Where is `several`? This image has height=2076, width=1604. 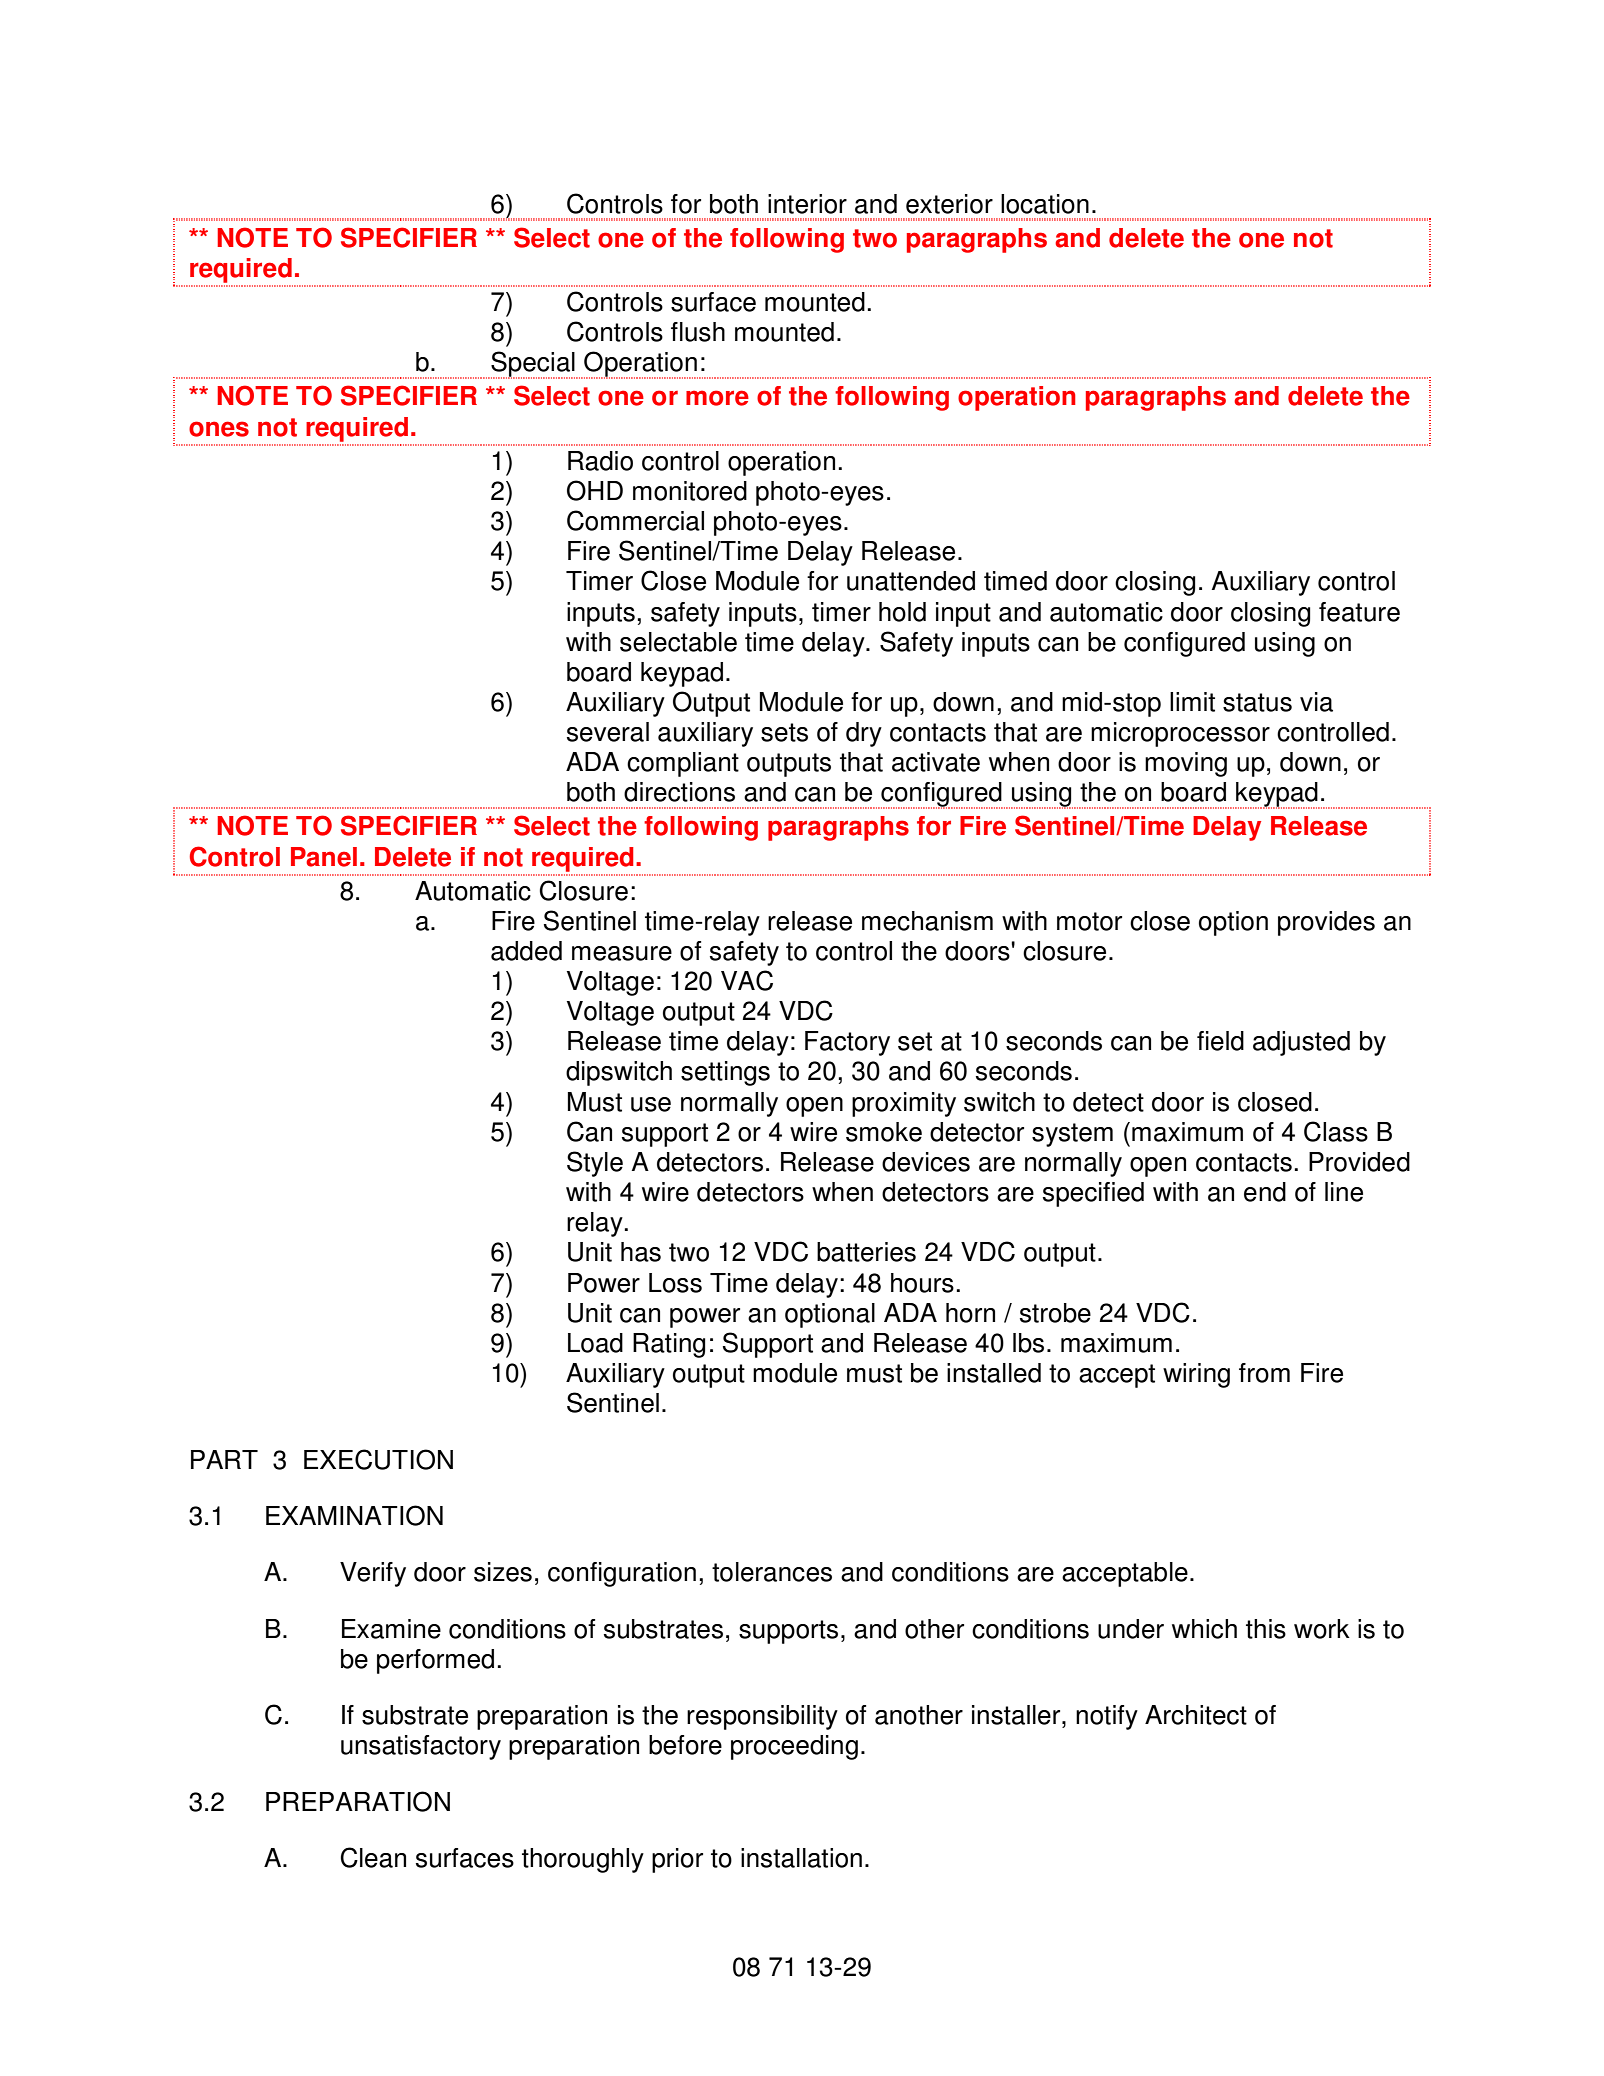
several is located at coordinates (608, 732).
